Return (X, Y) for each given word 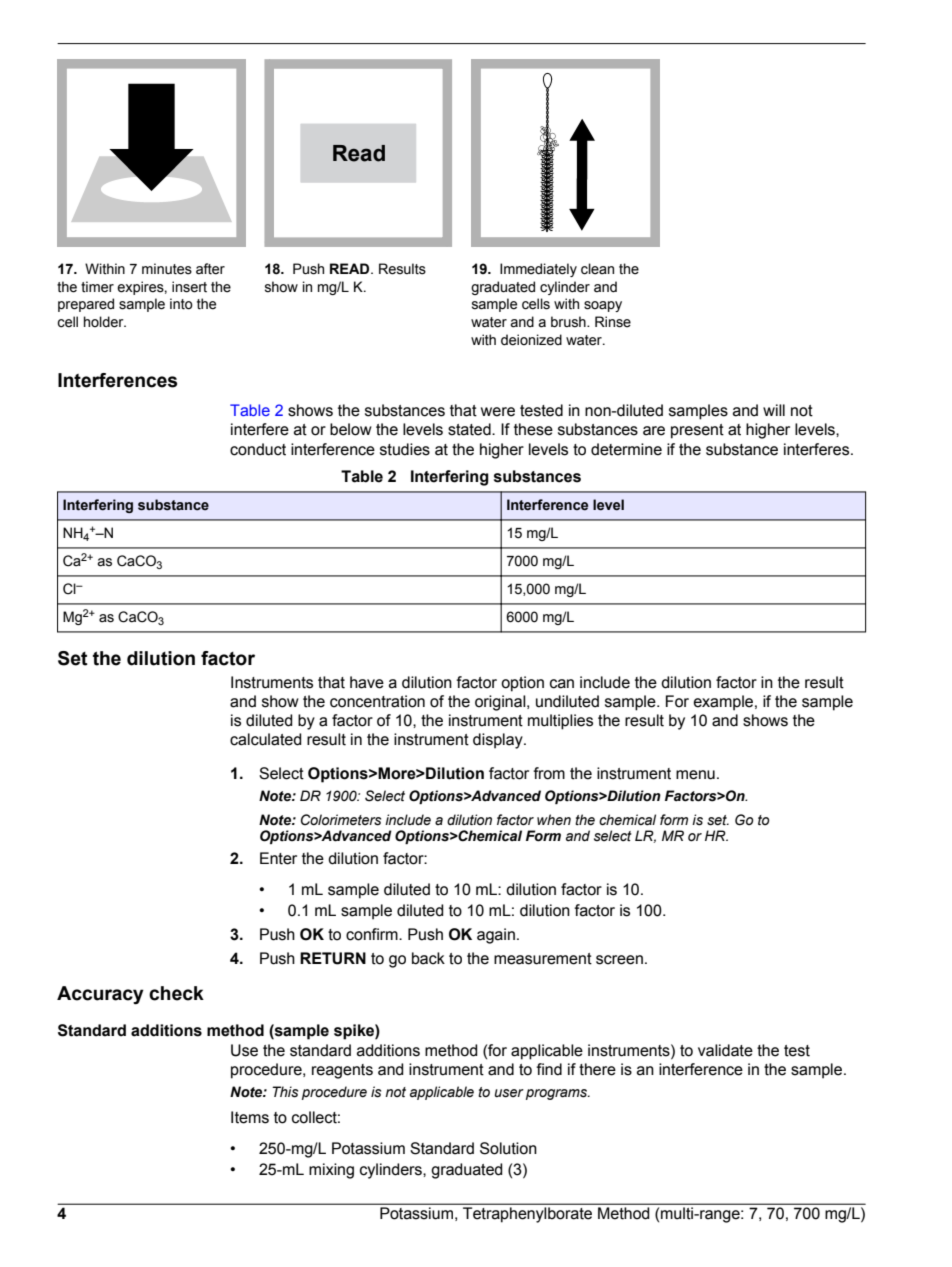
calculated (266, 739)
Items (250, 1117)
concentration (377, 701)
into (181, 304)
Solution (508, 1148)
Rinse (613, 322)
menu (695, 775)
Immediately (538, 270)
